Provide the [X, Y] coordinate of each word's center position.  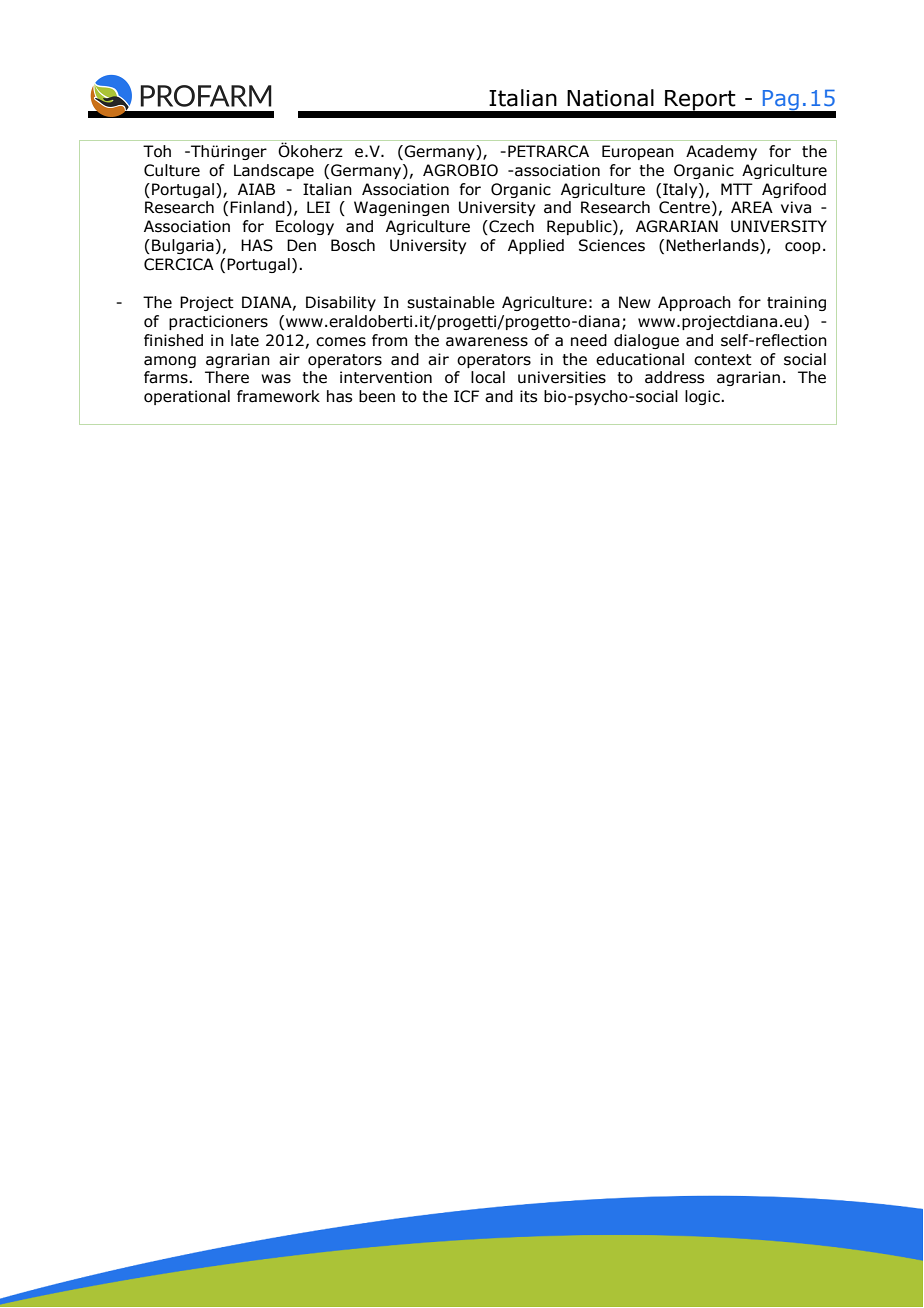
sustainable [451, 302]
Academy [721, 152]
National [610, 98]
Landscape [274, 171]
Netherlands [713, 246]
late [245, 340]
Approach [694, 303]
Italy [681, 190]
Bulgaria [183, 246]
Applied [536, 246]
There [227, 377]
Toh [157, 151]
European [638, 152]
